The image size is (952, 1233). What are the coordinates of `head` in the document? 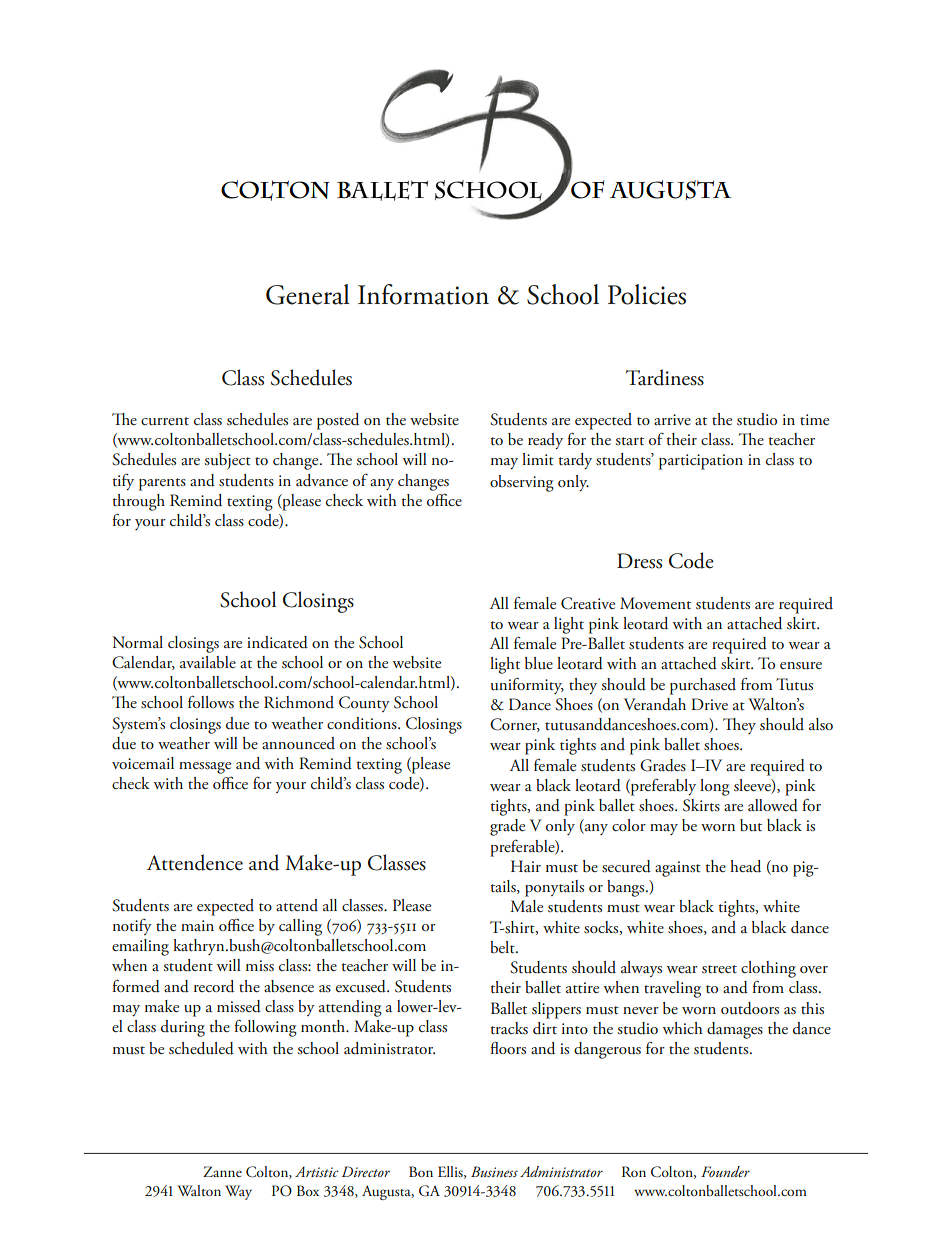 It's located at (745, 866).
